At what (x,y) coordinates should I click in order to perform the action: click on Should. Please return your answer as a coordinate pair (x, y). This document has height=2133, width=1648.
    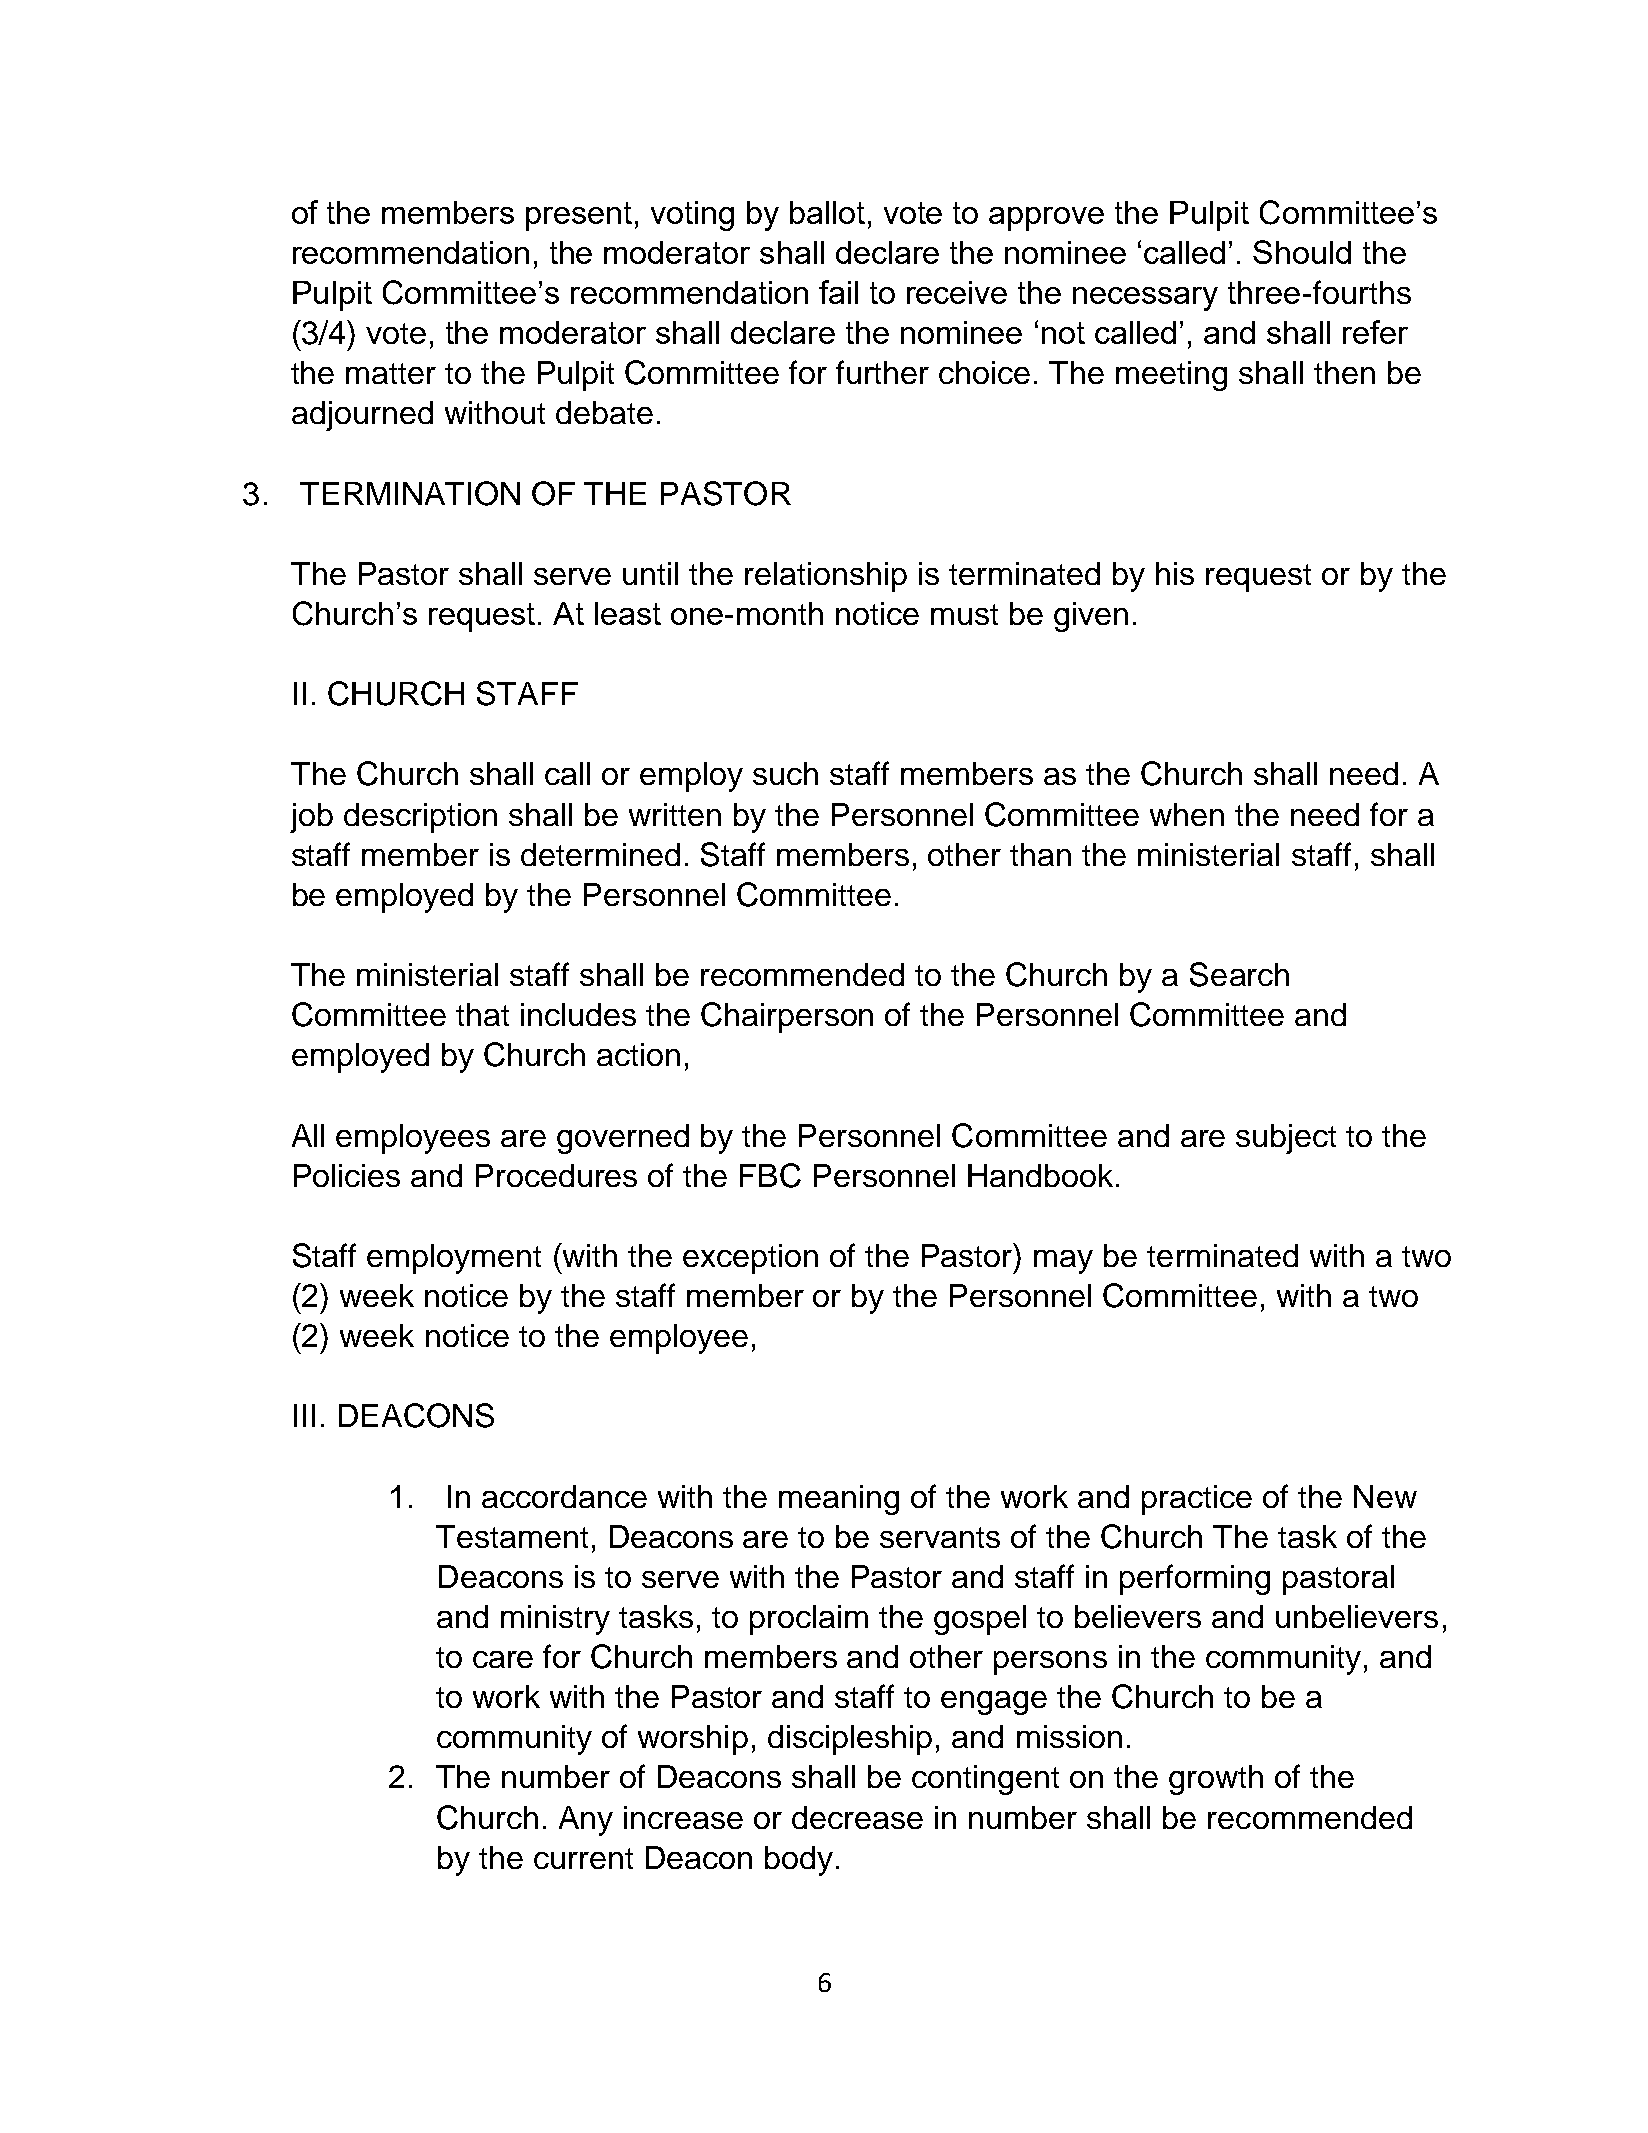
    Looking at the image, I should click on (1302, 252).
